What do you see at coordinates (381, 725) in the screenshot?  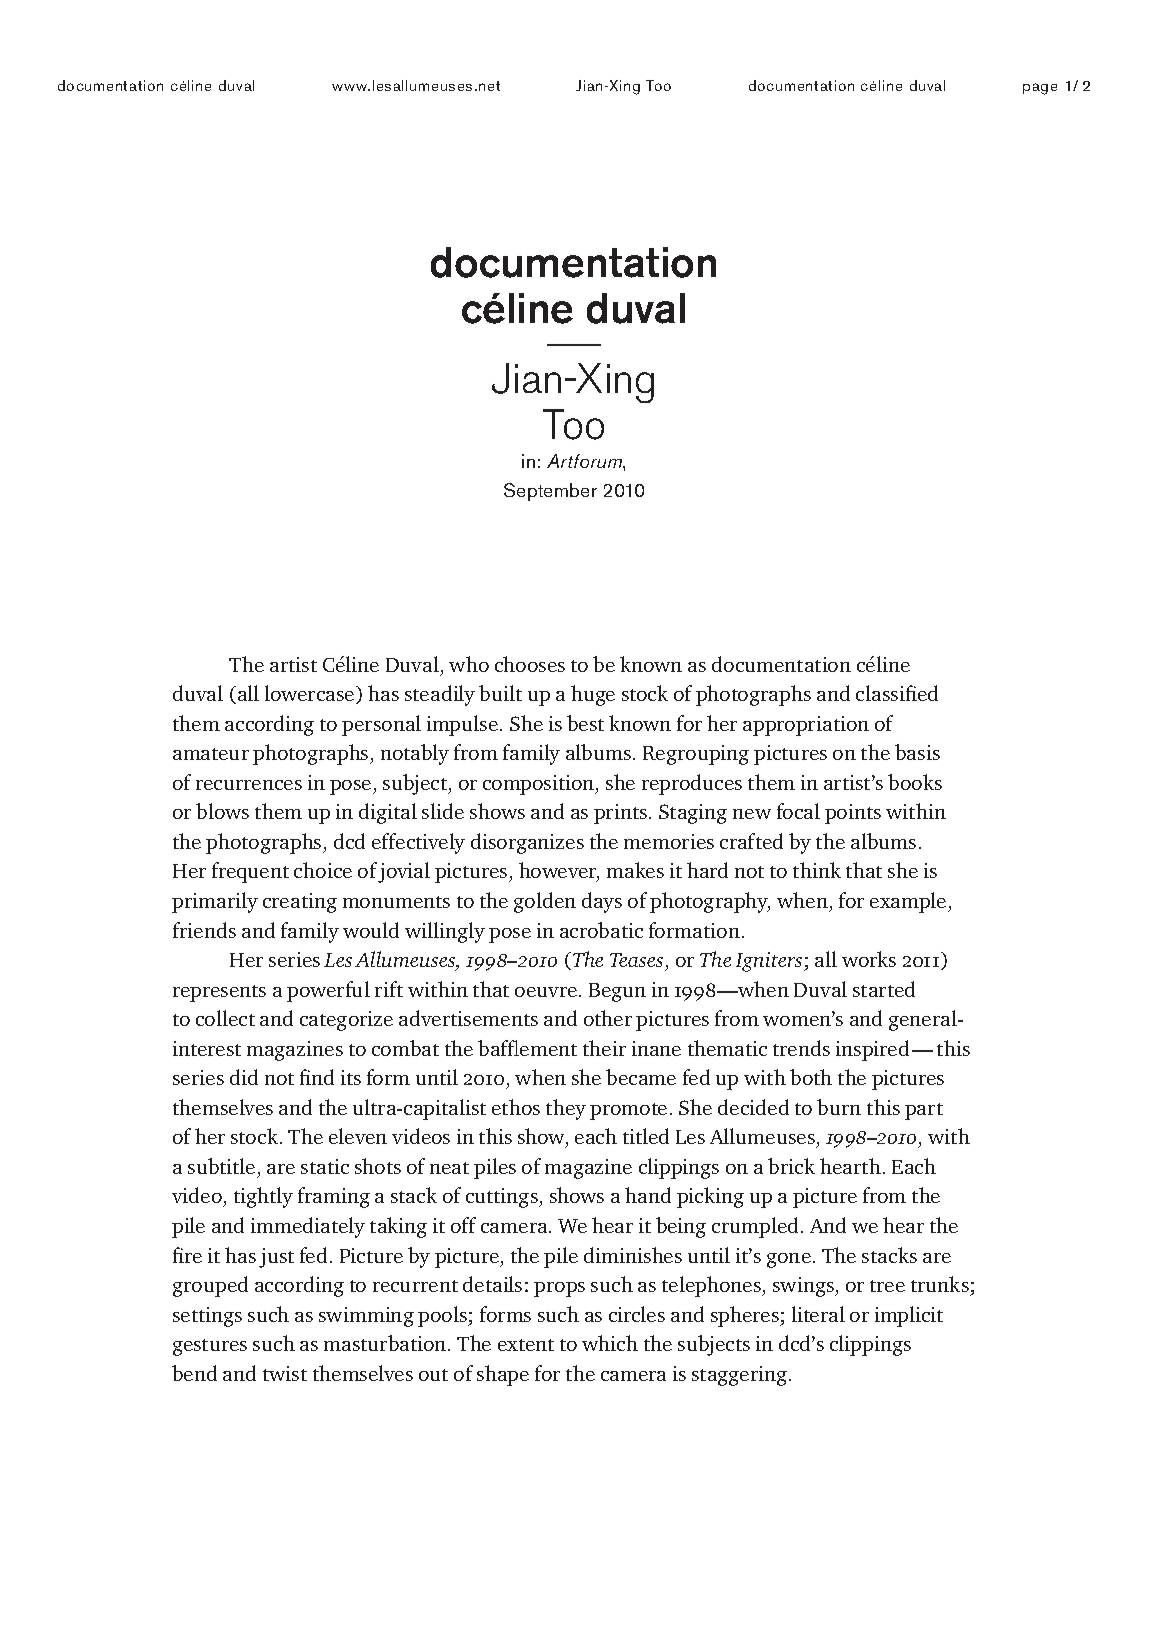 I see `personal` at bounding box center [381, 725].
